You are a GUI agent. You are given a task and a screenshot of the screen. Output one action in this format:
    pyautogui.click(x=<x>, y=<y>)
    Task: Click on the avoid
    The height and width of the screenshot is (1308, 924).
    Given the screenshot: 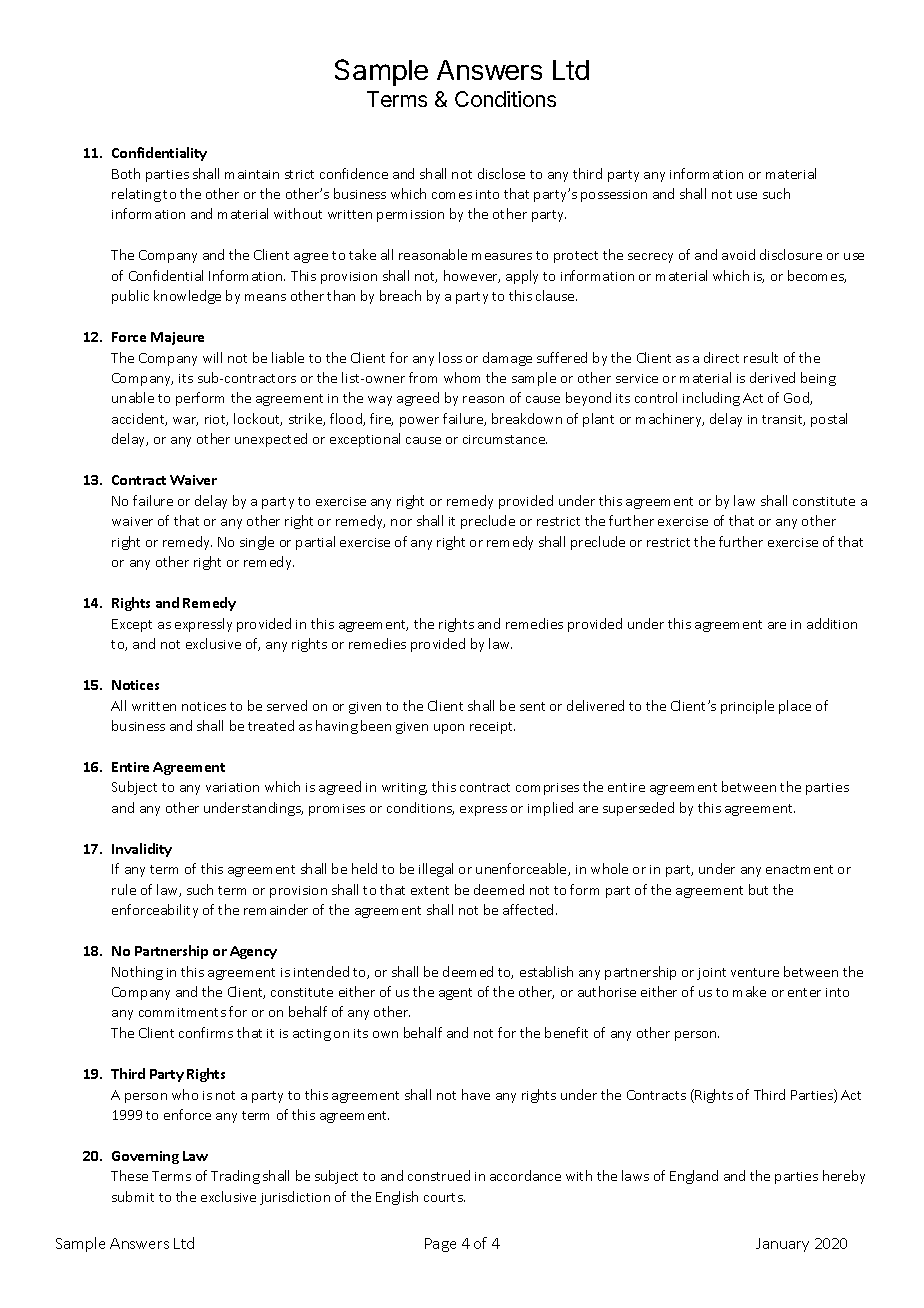 What is the action you would take?
    pyautogui.click(x=738, y=254)
